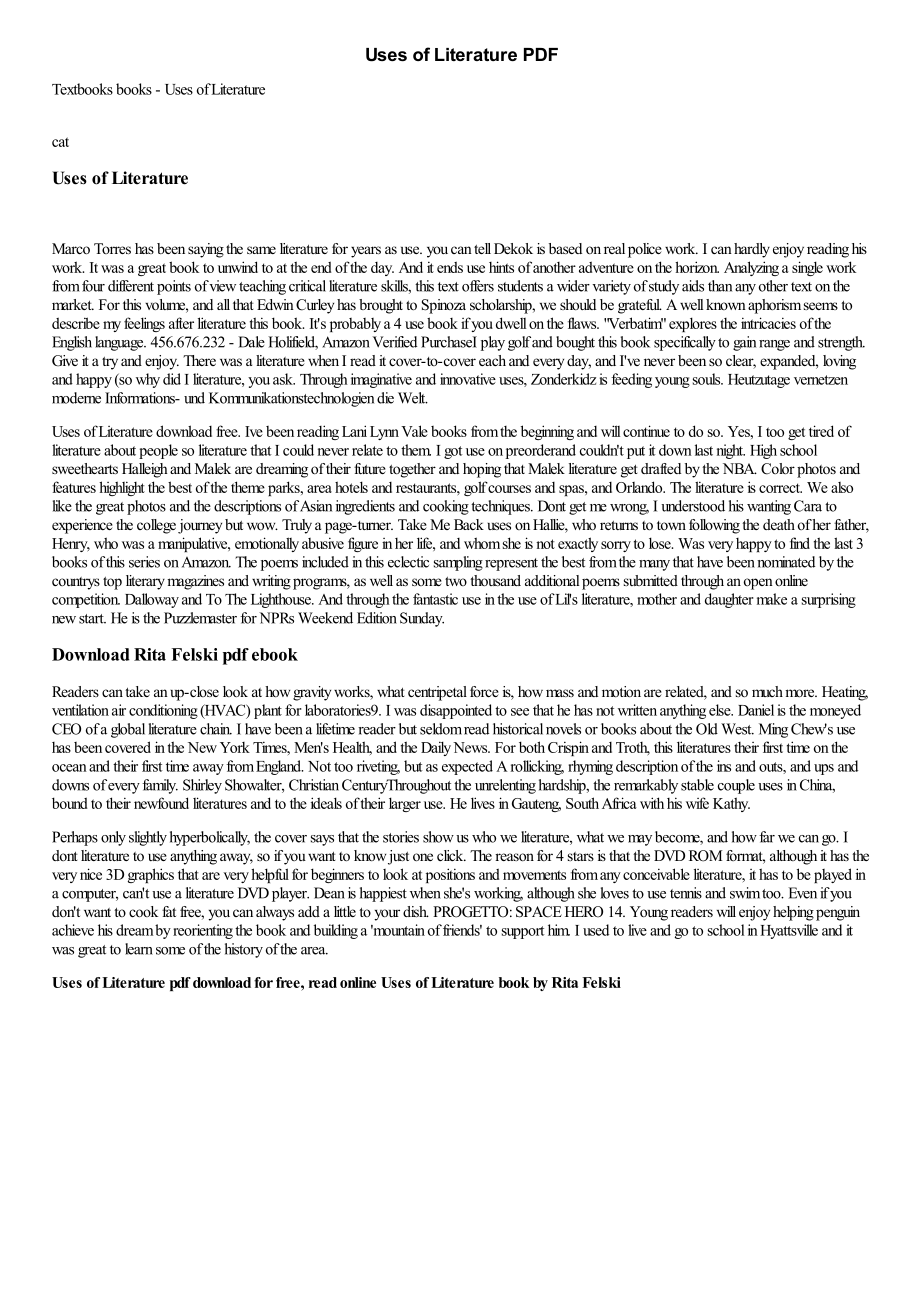 Image resolution: width=924 pixels, height=1308 pixels. I want to click on why, so click(148, 380).
